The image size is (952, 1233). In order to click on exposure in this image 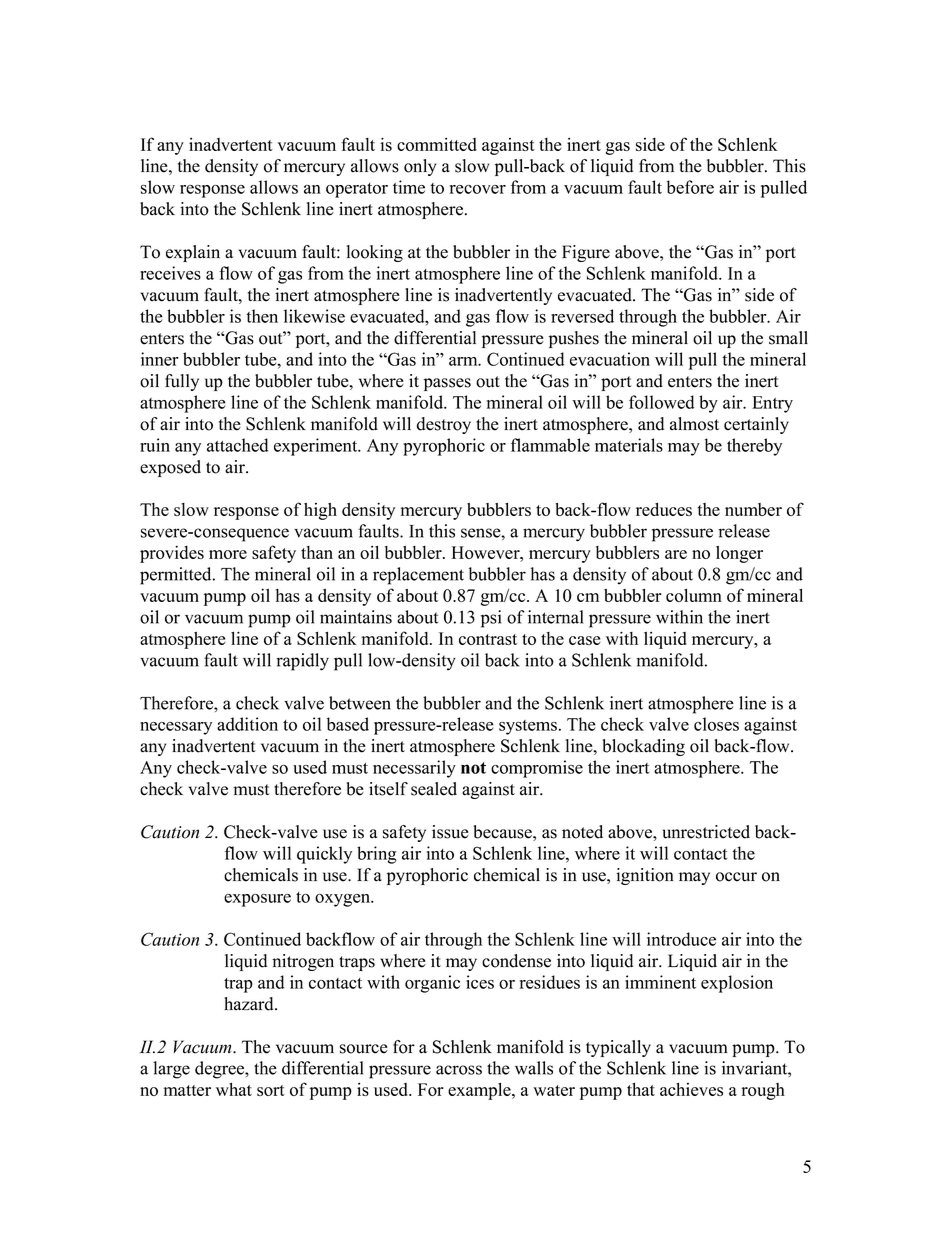, I will do `click(257, 900)`.
